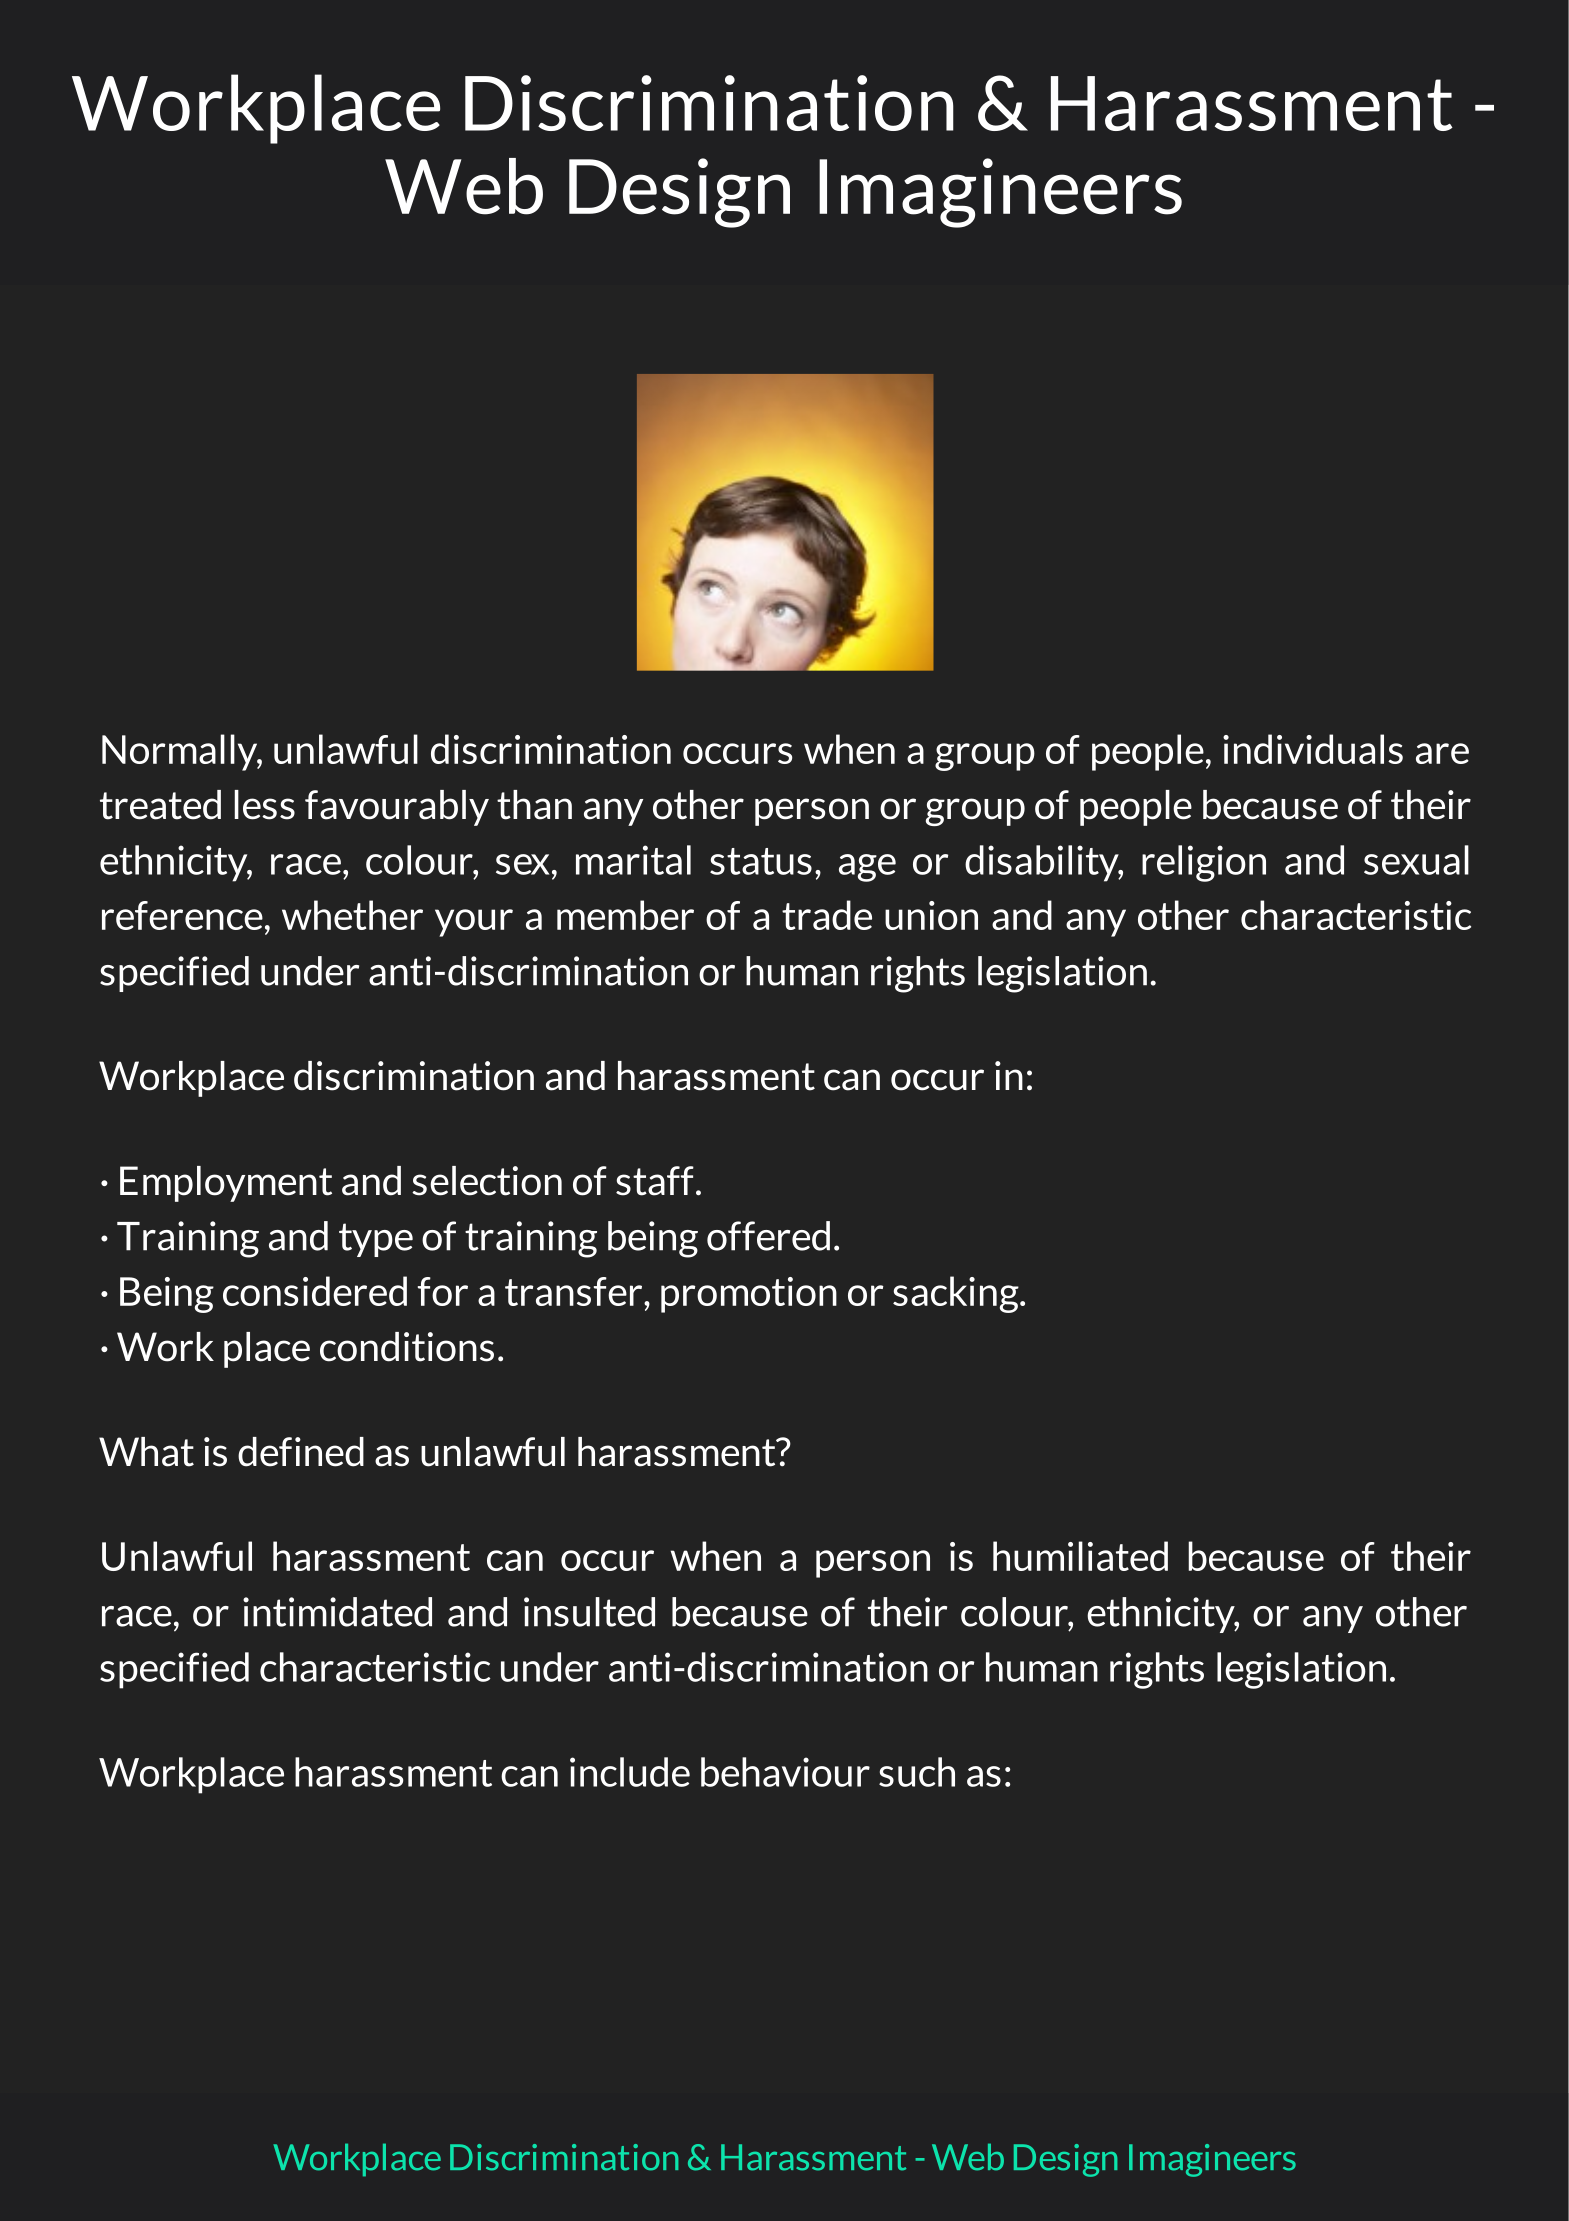 This document has height=2221, width=1569. Describe the element at coordinates (226, 1184) in the document. I see `Employment` at that location.
